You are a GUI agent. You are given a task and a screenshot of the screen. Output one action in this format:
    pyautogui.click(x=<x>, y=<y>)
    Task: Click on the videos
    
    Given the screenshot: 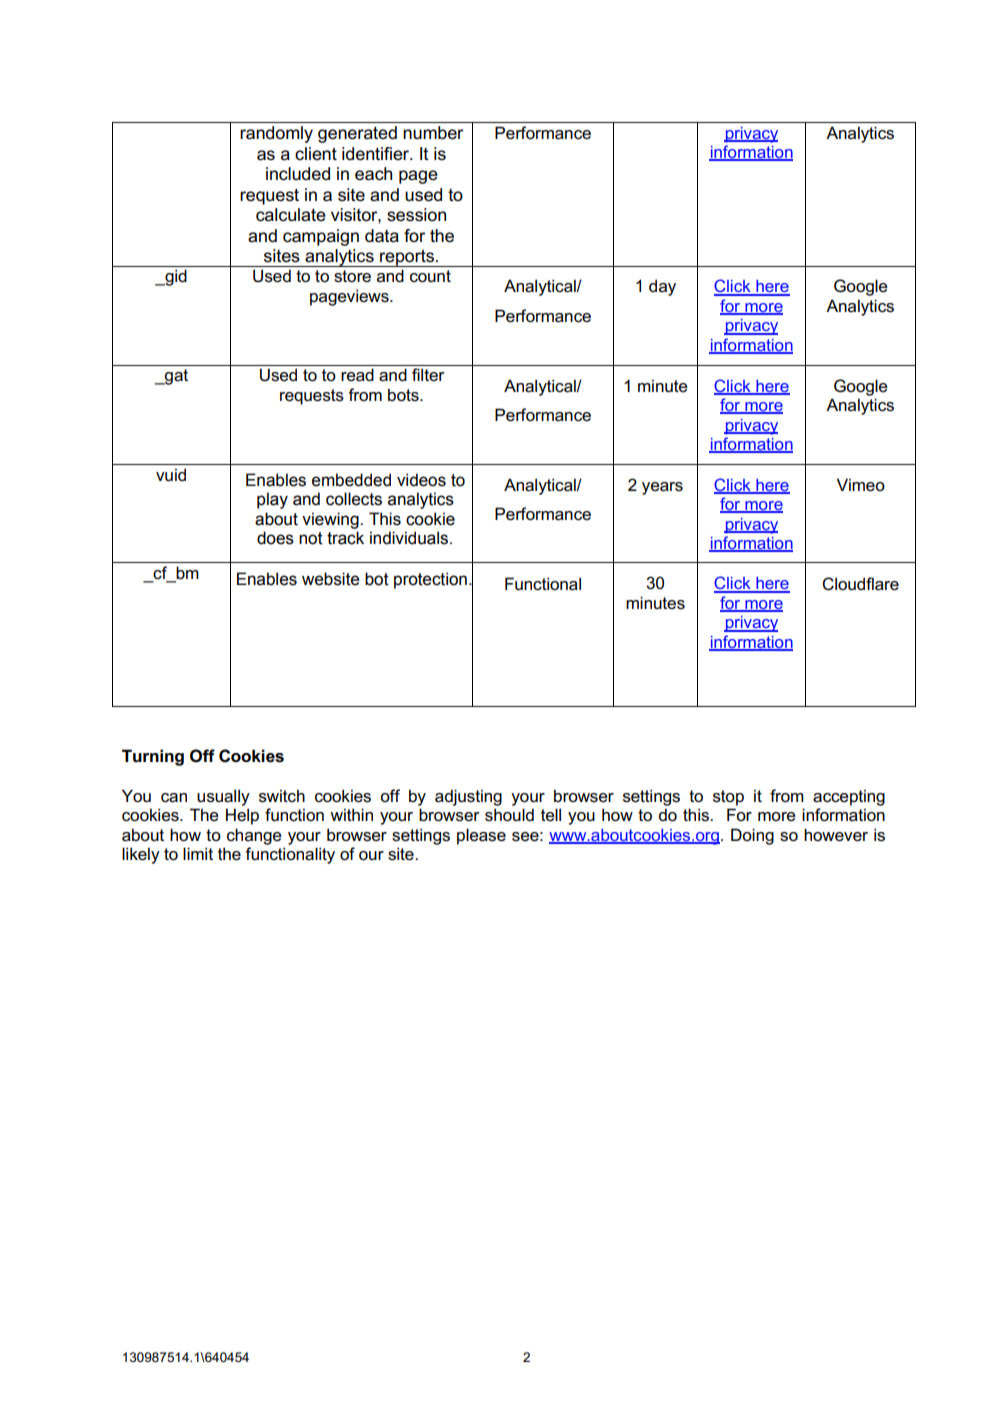 What is the action you would take?
    pyautogui.click(x=421, y=480)
